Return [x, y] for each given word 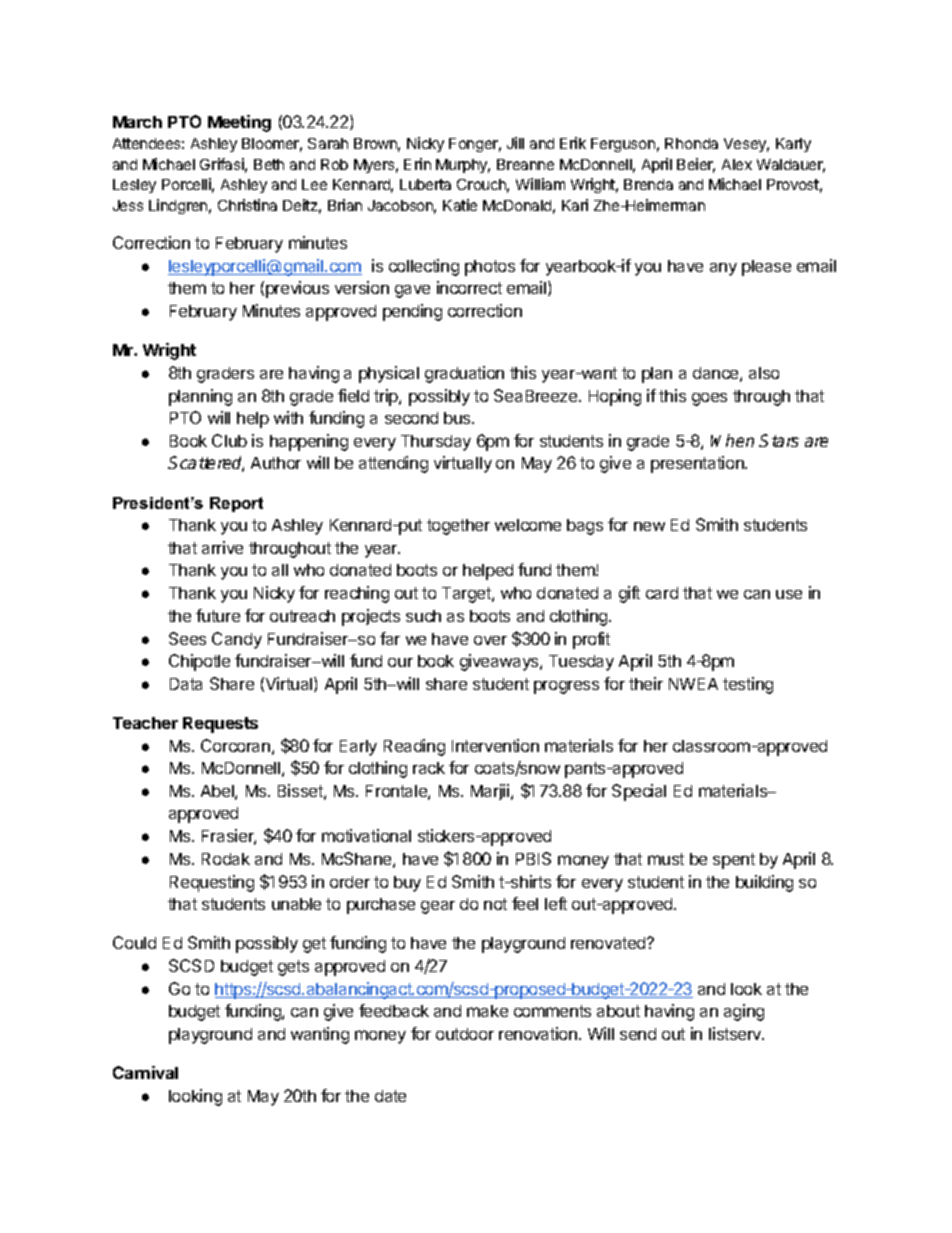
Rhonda [691, 143]
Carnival [145, 1072]
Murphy [463, 166]
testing [748, 685]
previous [297, 289]
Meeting [239, 123]
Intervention [495, 745]
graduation [464, 374]
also [764, 373]
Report [236, 504]
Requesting [212, 883]
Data [186, 684]
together [458, 527]
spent [734, 861]
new [649, 526]
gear [438, 907]
